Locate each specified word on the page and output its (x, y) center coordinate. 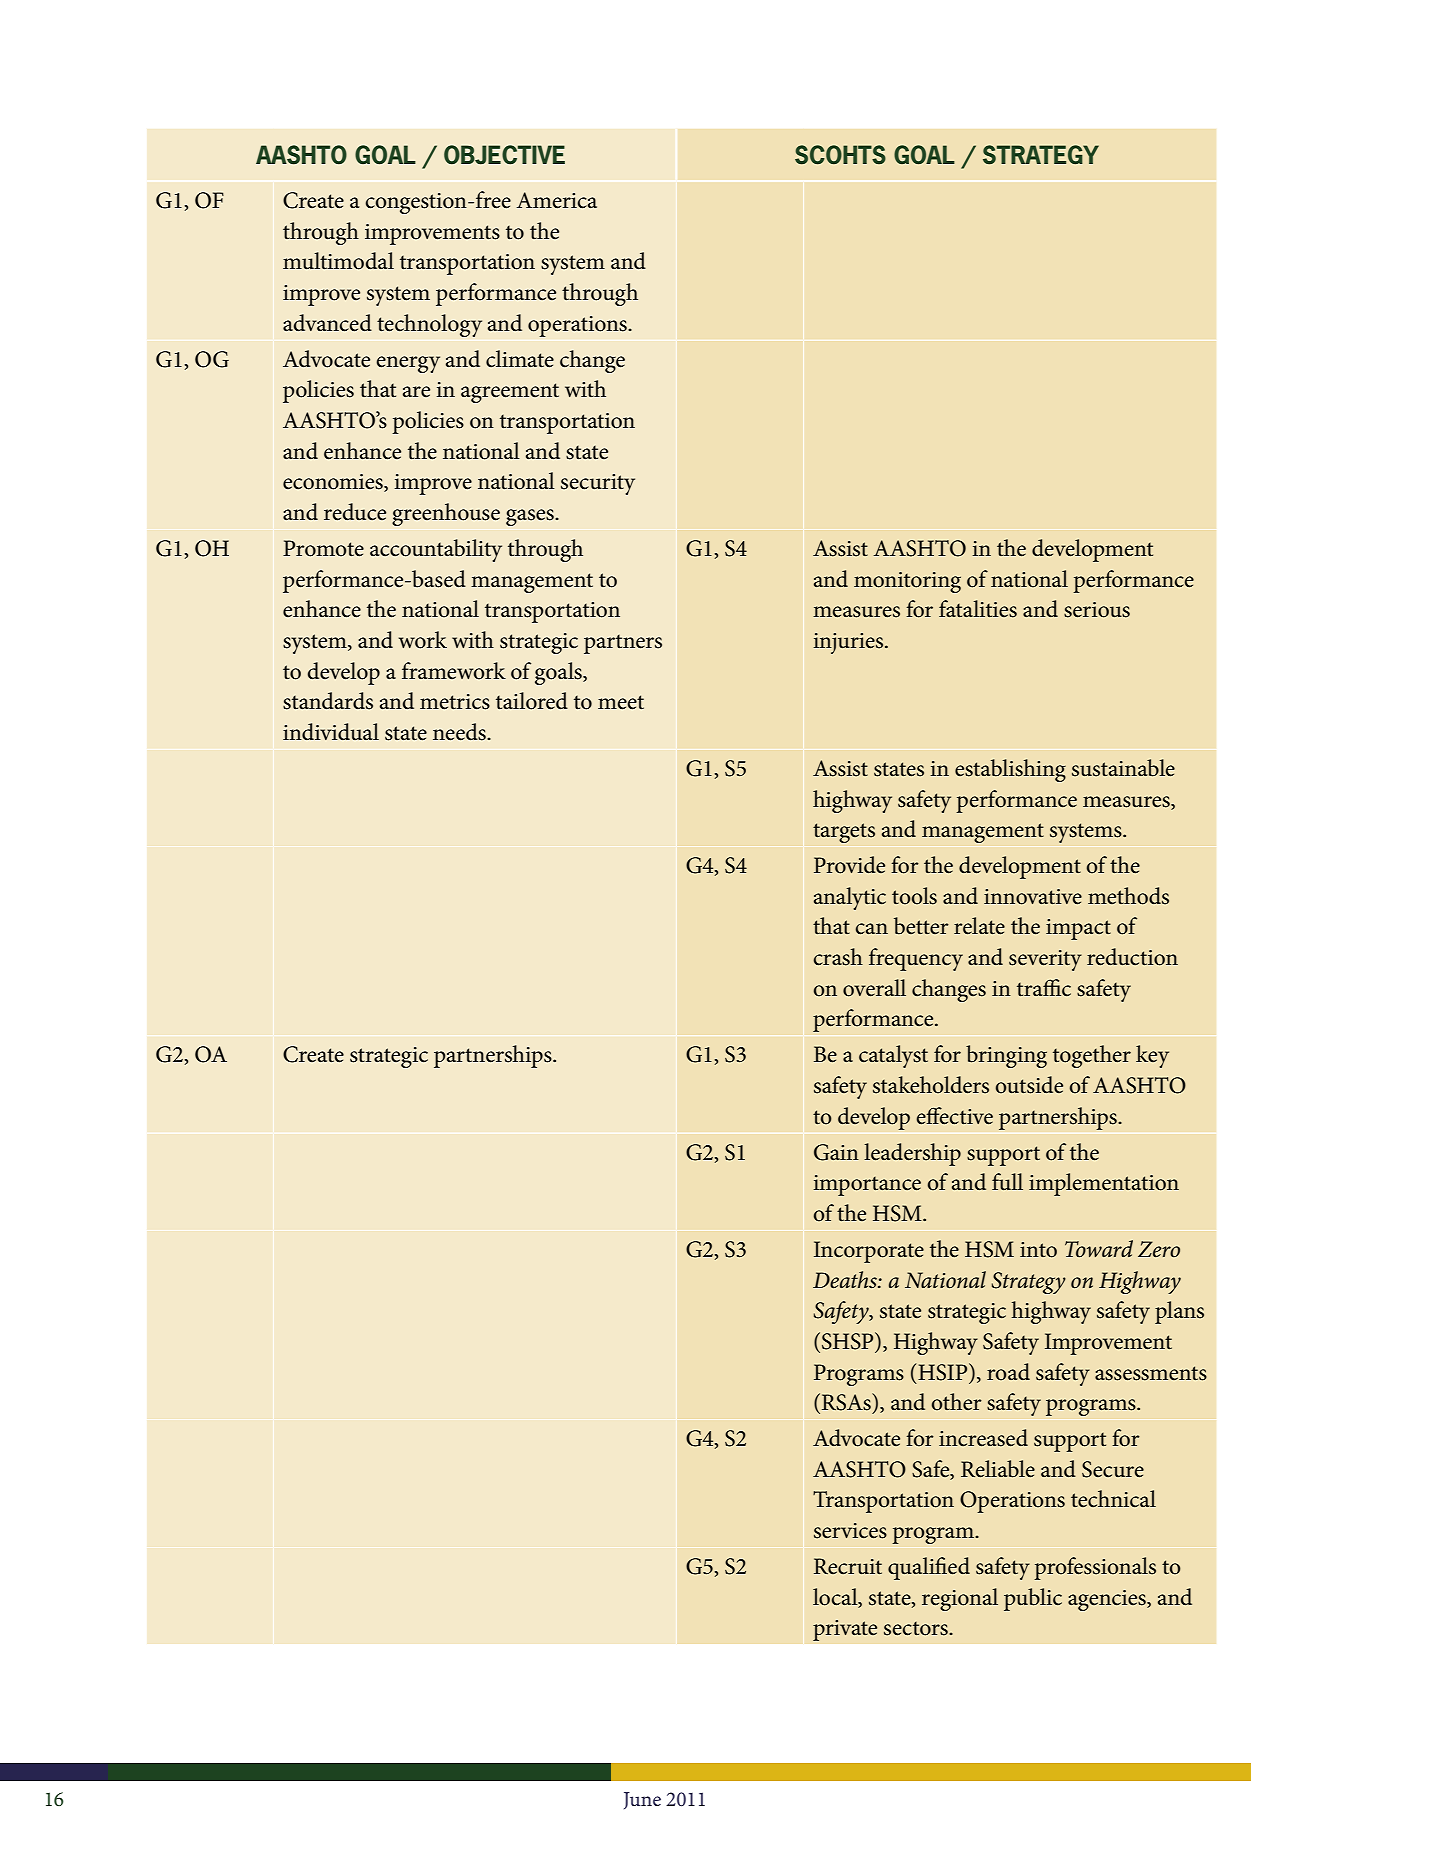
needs (460, 732)
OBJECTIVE (504, 155)
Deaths (846, 1280)
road (1008, 1372)
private (845, 1630)
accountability (436, 550)
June (642, 1800)
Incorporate (869, 1252)
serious (1097, 610)
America (557, 200)
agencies (1108, 1600)
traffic (1044, 988)
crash (838, 957)
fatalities (978, 609)
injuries (850, 643)
